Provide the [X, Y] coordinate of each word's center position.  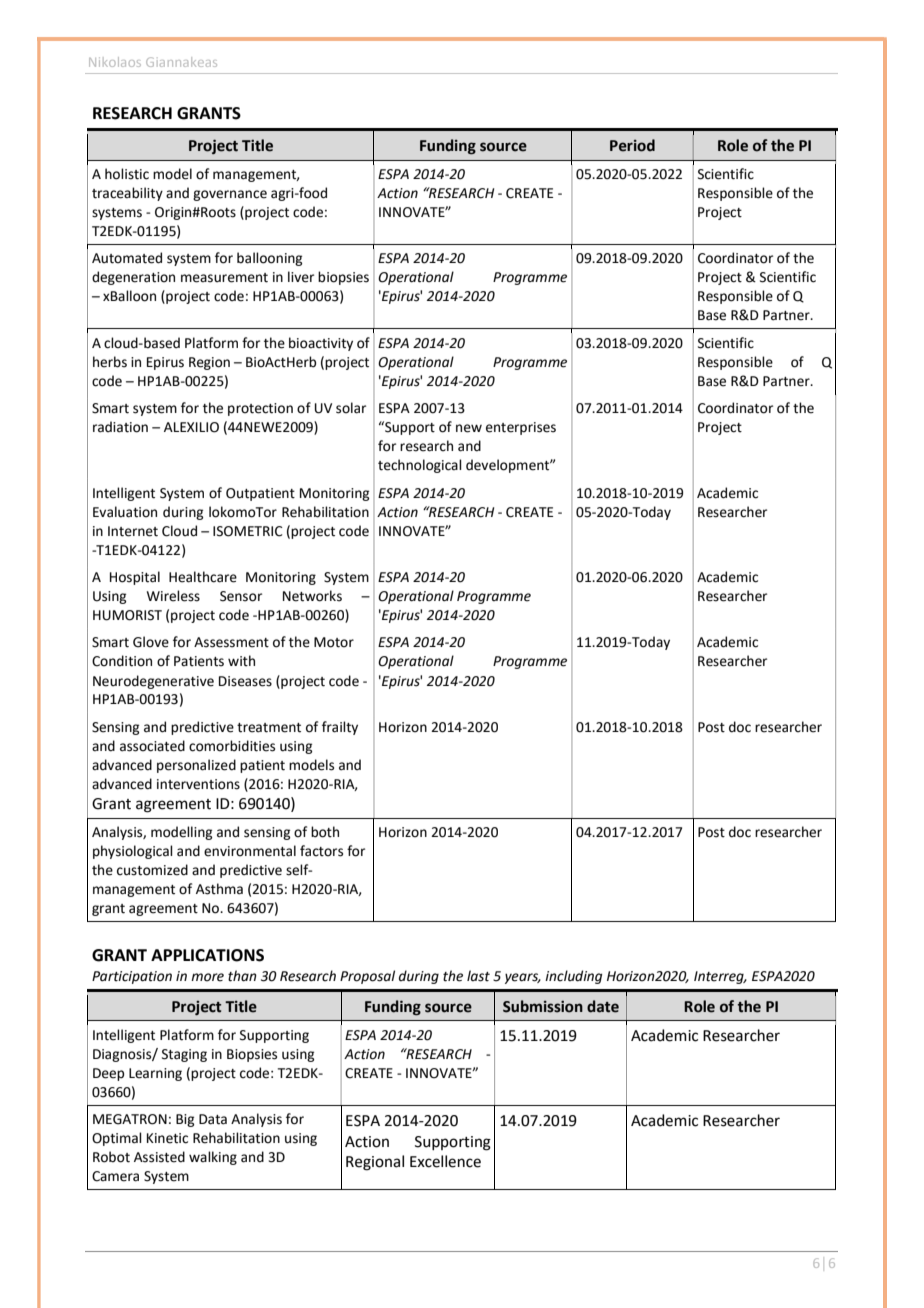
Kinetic [167, 1138]
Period [632, 145]
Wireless [173, 596]
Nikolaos [115, 62]
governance [230, 195]
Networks [312, 596]
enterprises [521, 428]
